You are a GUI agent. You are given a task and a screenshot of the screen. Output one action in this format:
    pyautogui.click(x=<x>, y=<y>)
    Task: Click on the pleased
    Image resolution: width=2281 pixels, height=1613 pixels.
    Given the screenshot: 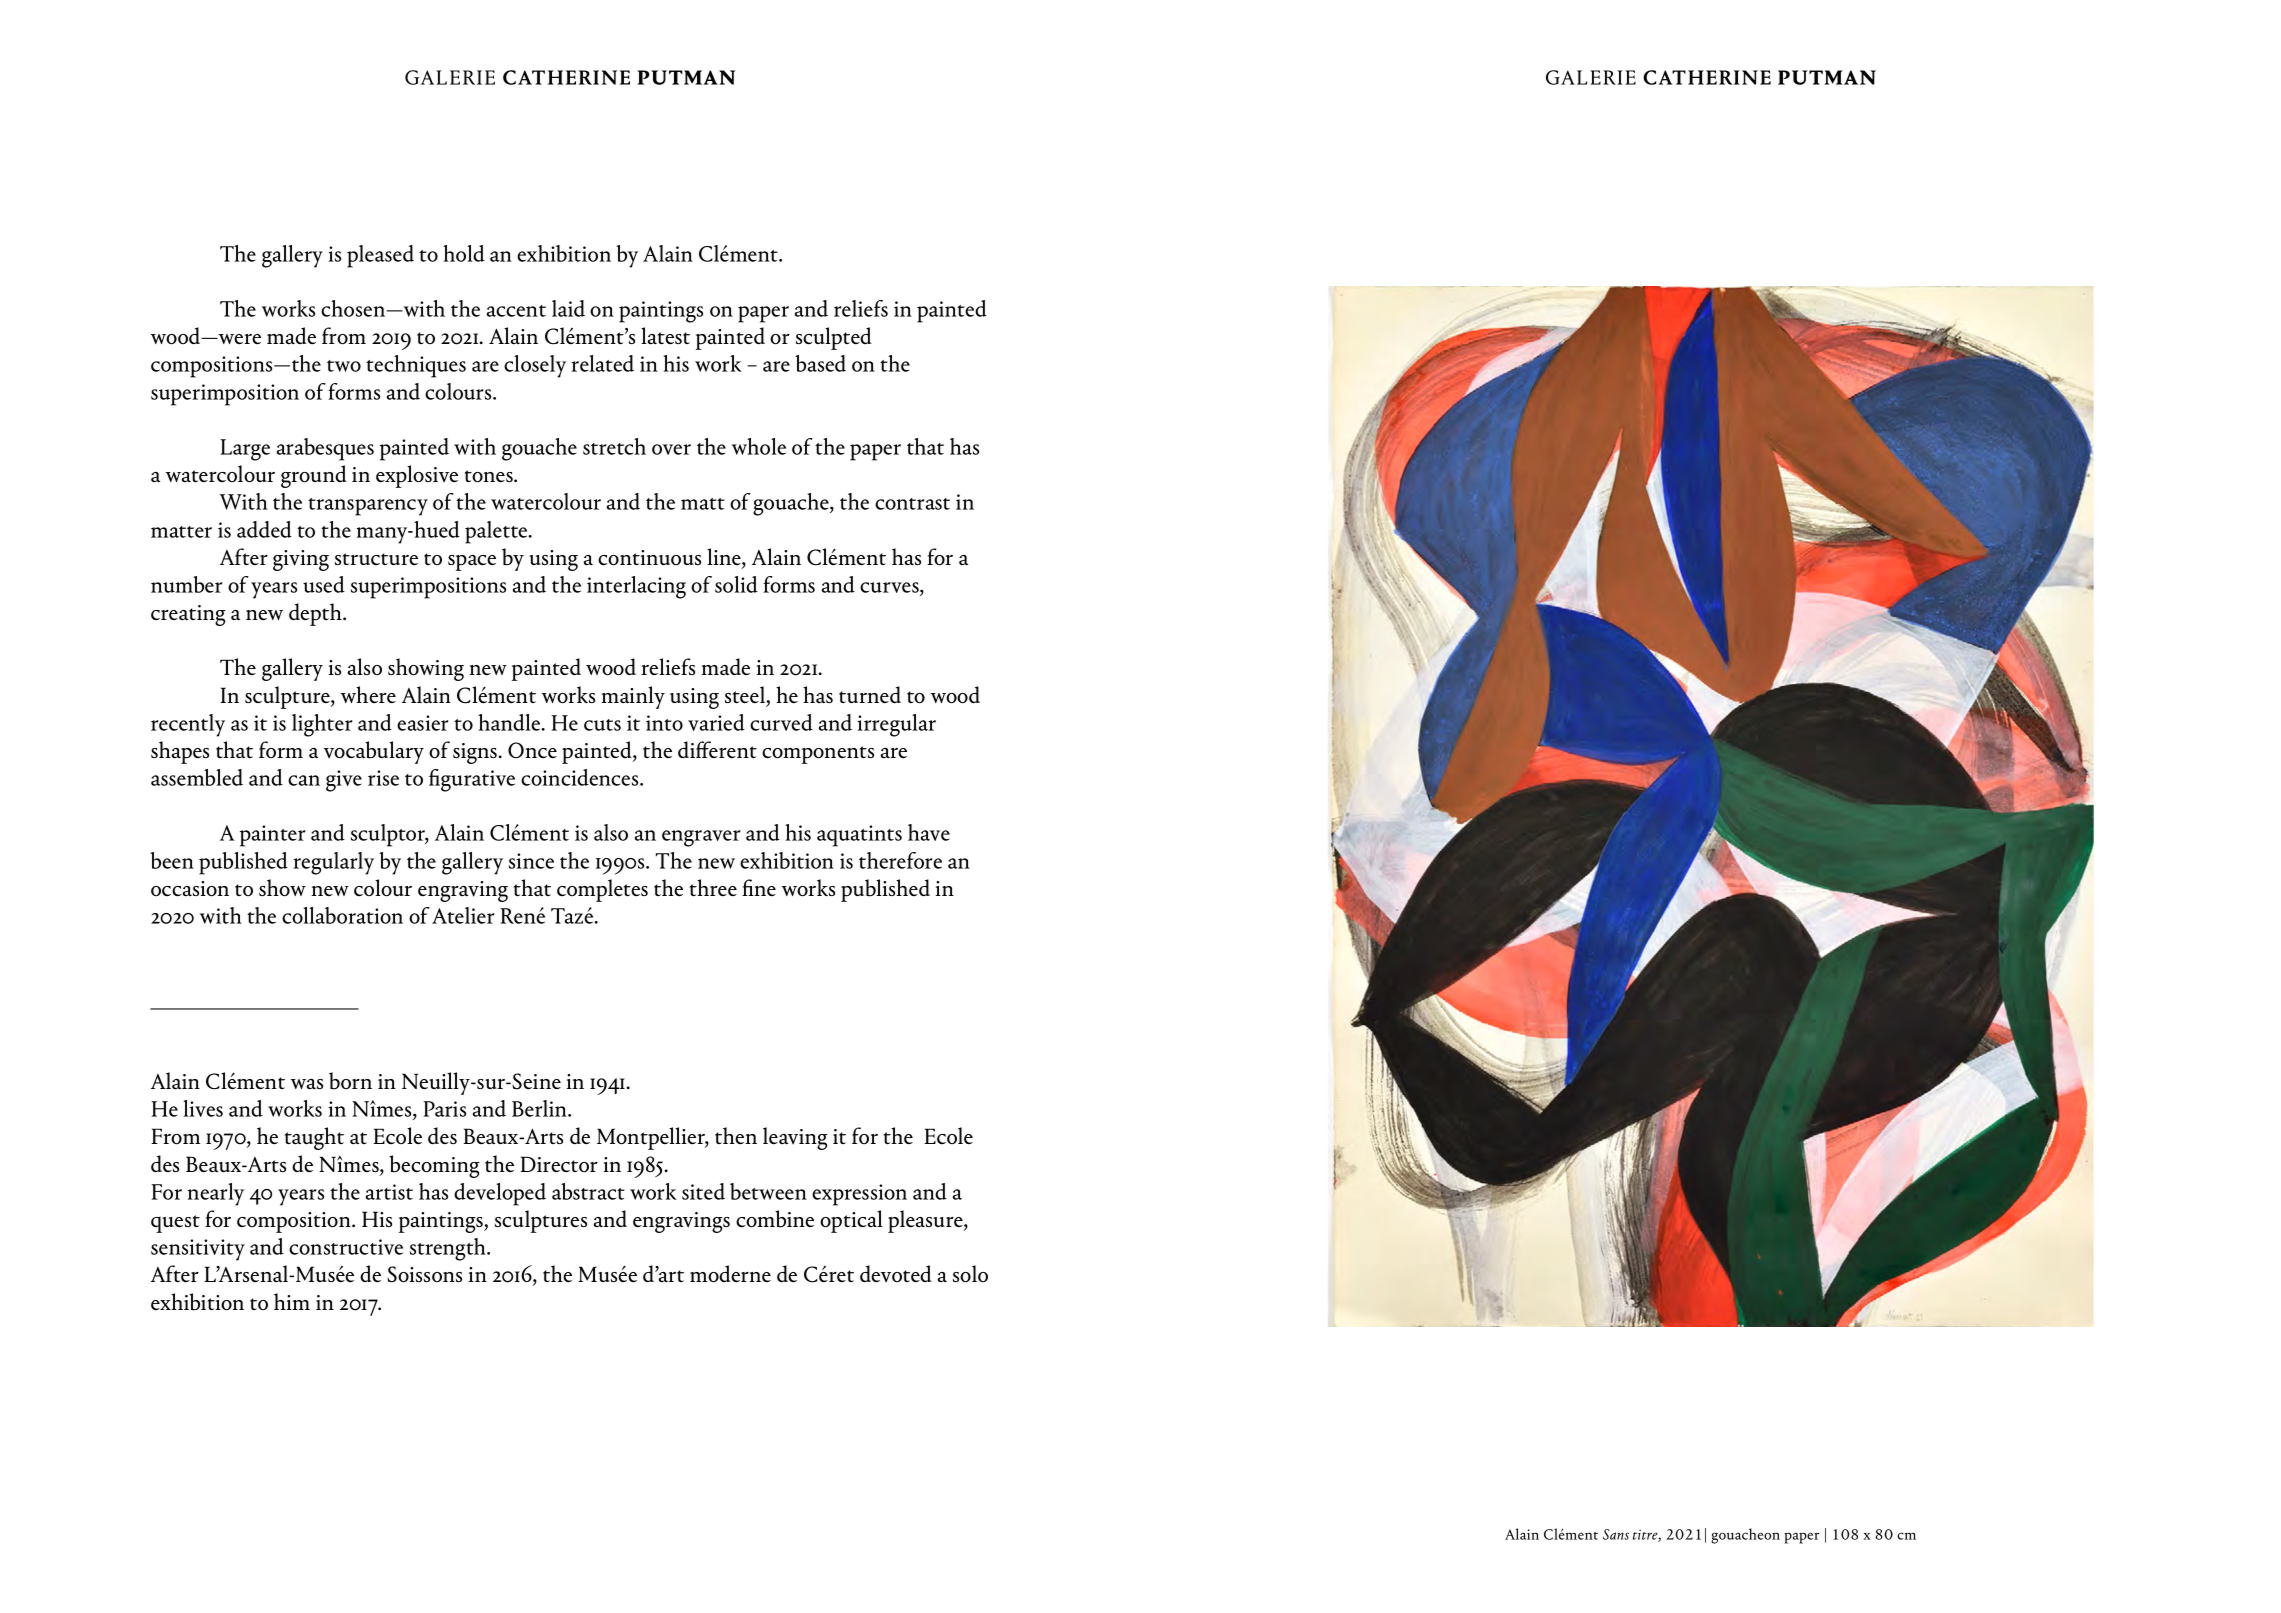 What is the action you would take?
    pyautogui.click(x=380, y=256)
